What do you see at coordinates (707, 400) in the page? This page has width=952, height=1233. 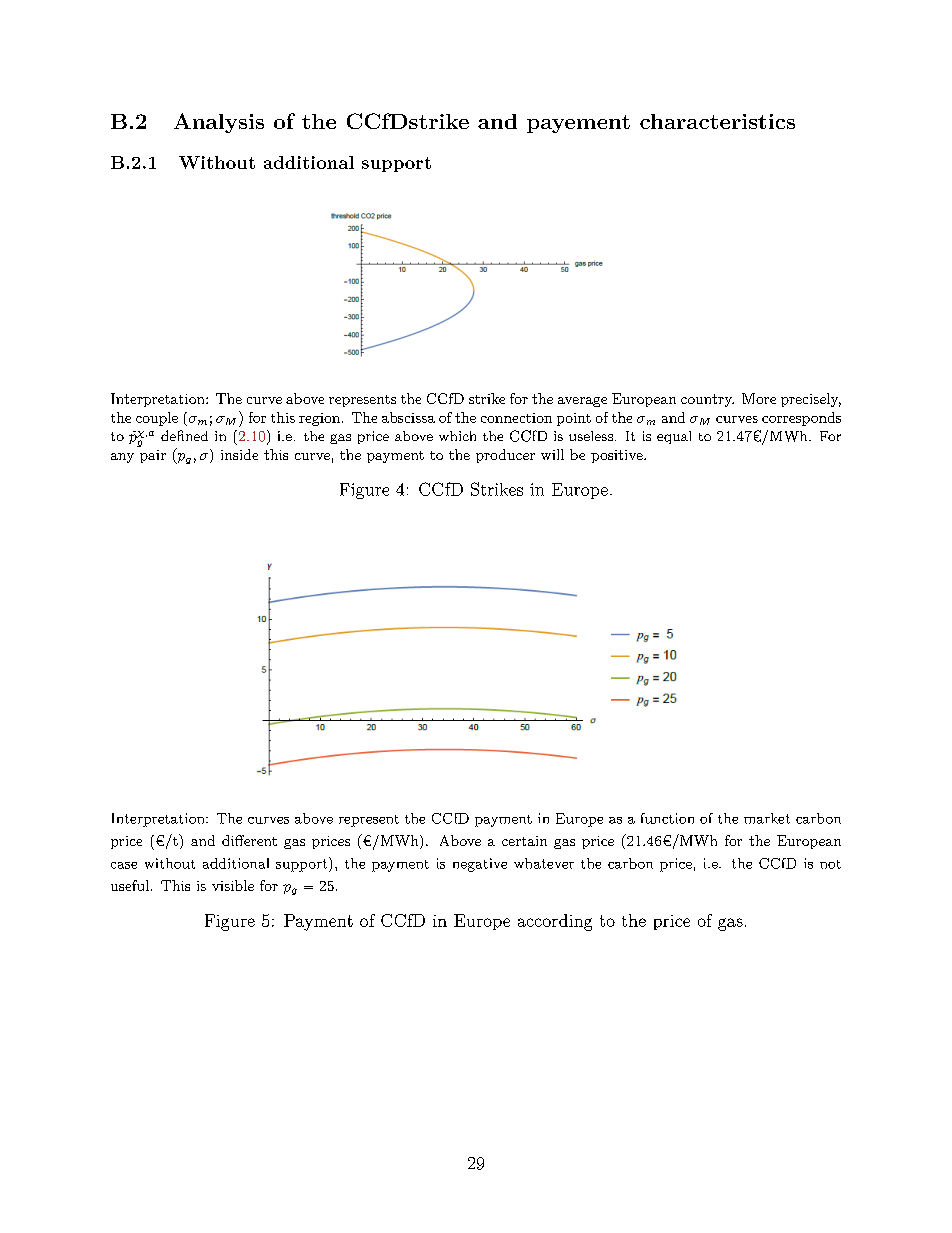 I see `country` at bounding box center [707, 400].
